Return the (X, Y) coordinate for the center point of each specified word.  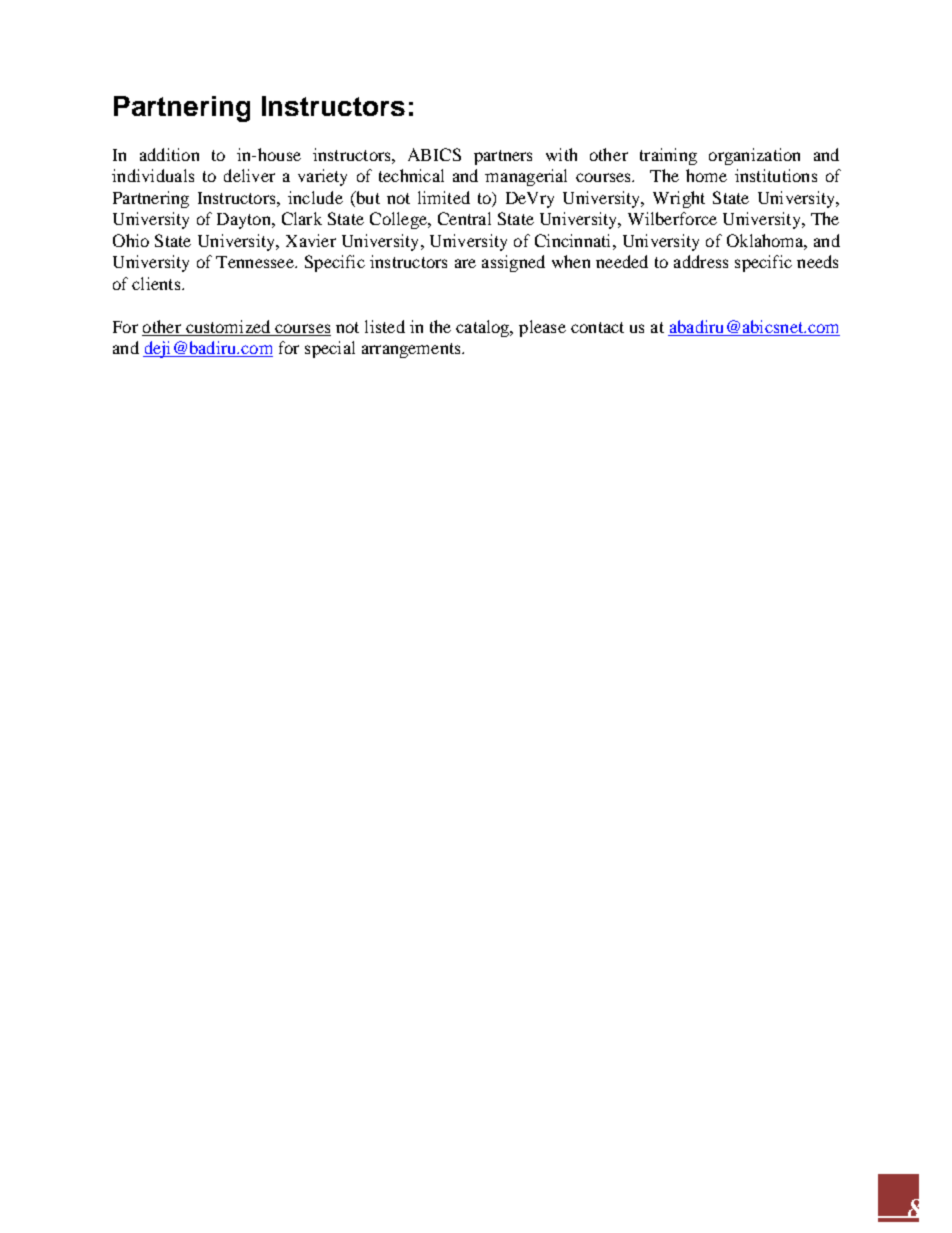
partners (503, 157)
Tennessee (256, 262)
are (465, 263)
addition (169, 154)
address (701, 261)
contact (597, 327)
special (330, 349)
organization (754, 156)
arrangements (412, 350)
